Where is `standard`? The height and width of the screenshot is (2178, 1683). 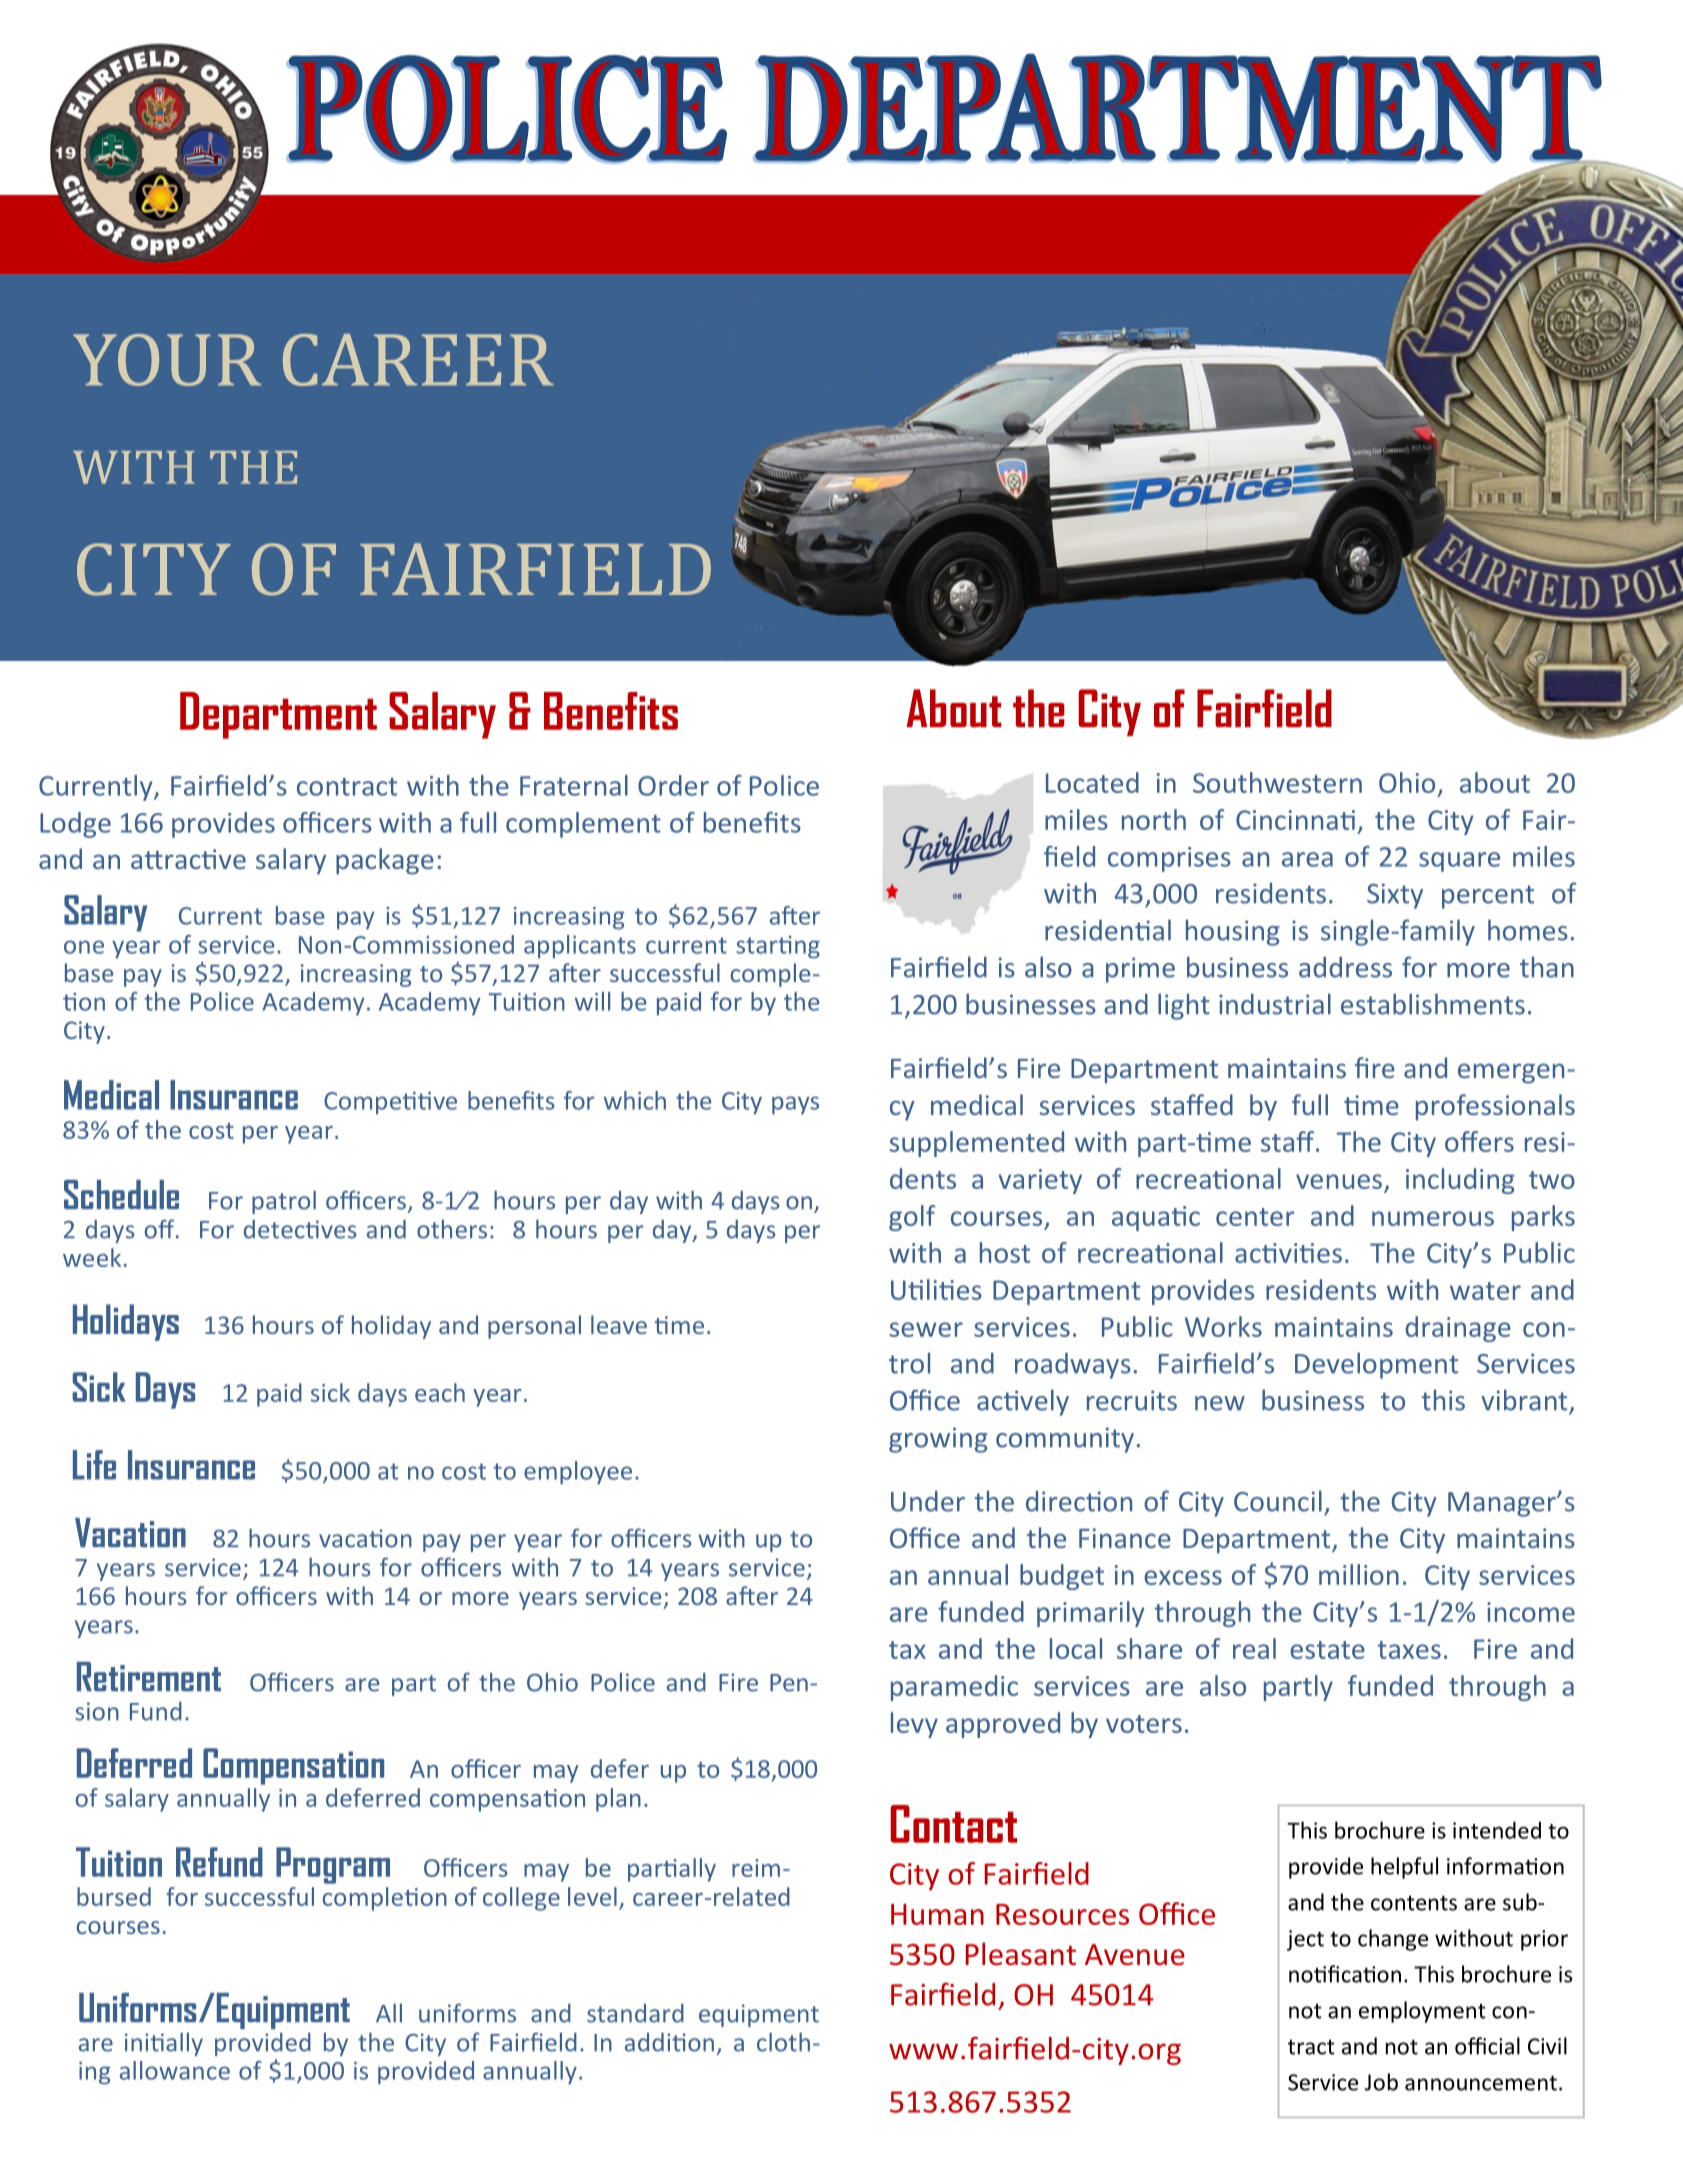 standard is located at coordinates (635, 2013).
